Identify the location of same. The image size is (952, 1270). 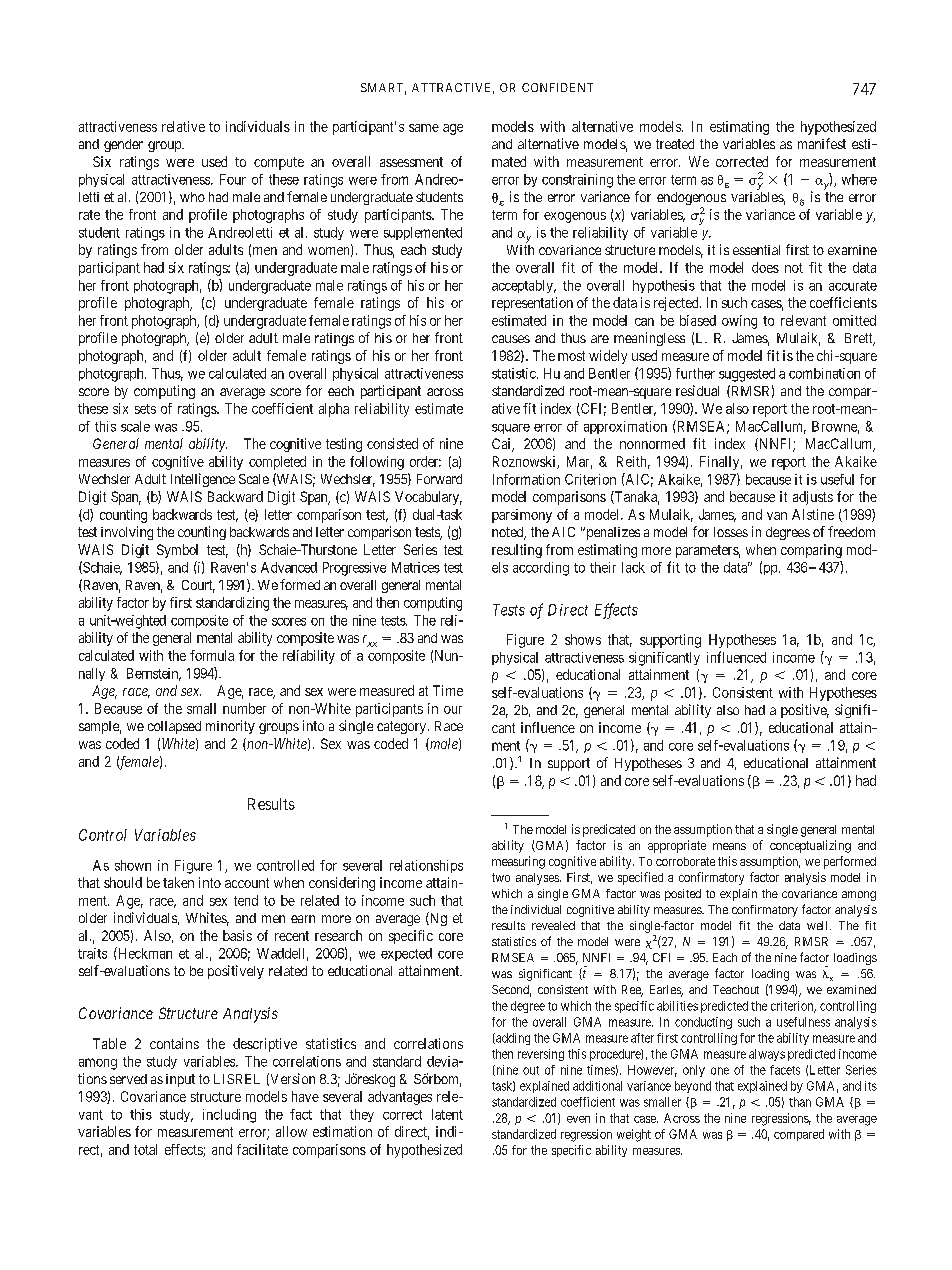
(424, 128).
